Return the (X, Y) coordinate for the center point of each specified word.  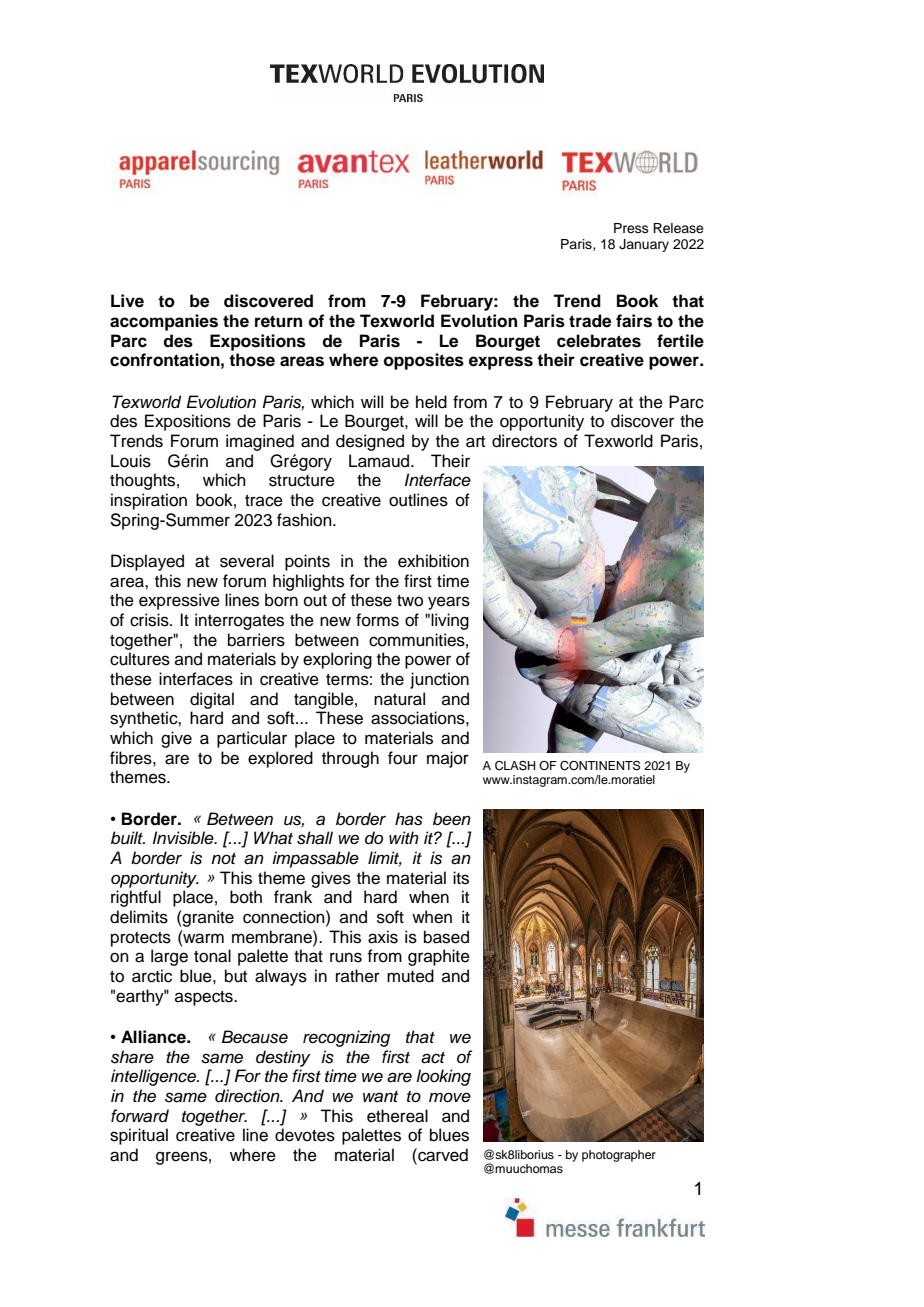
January (644, 245)
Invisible (184, 838)
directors (524, 441)
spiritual (139, 1136)
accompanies (164, 322)
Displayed (147, 562)
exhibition (433, 561)
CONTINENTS (600, 766)
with (404, 837)
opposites (424, 361)
